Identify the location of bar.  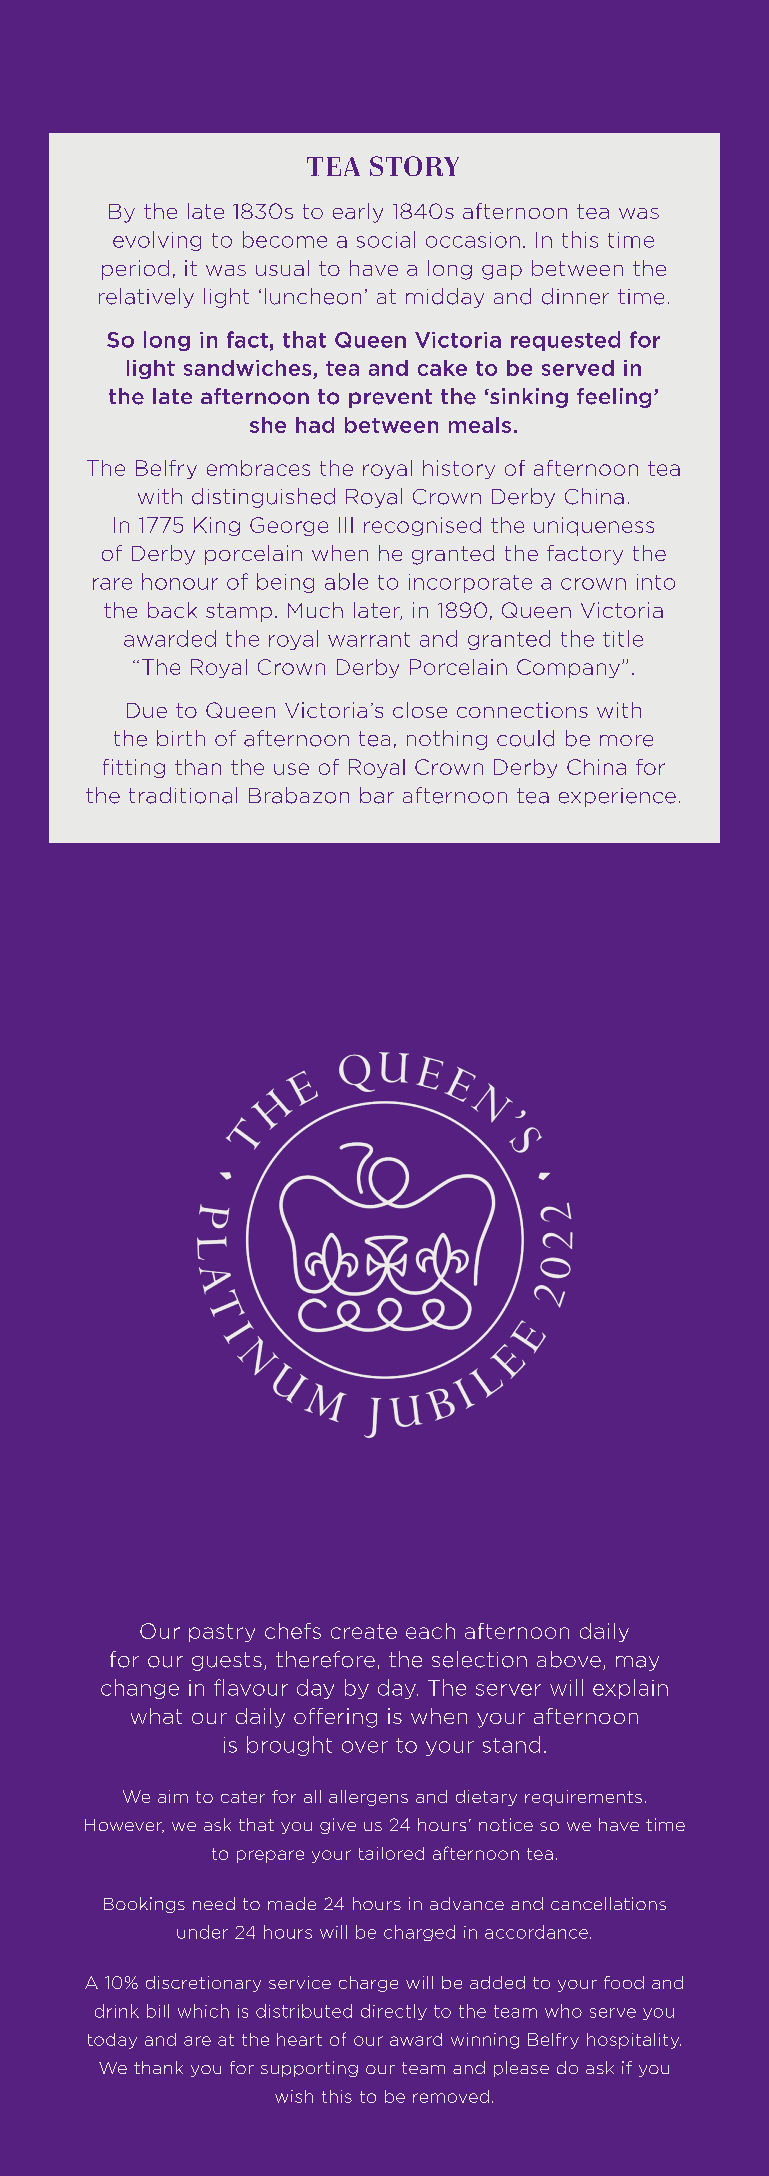
(377, 795).
